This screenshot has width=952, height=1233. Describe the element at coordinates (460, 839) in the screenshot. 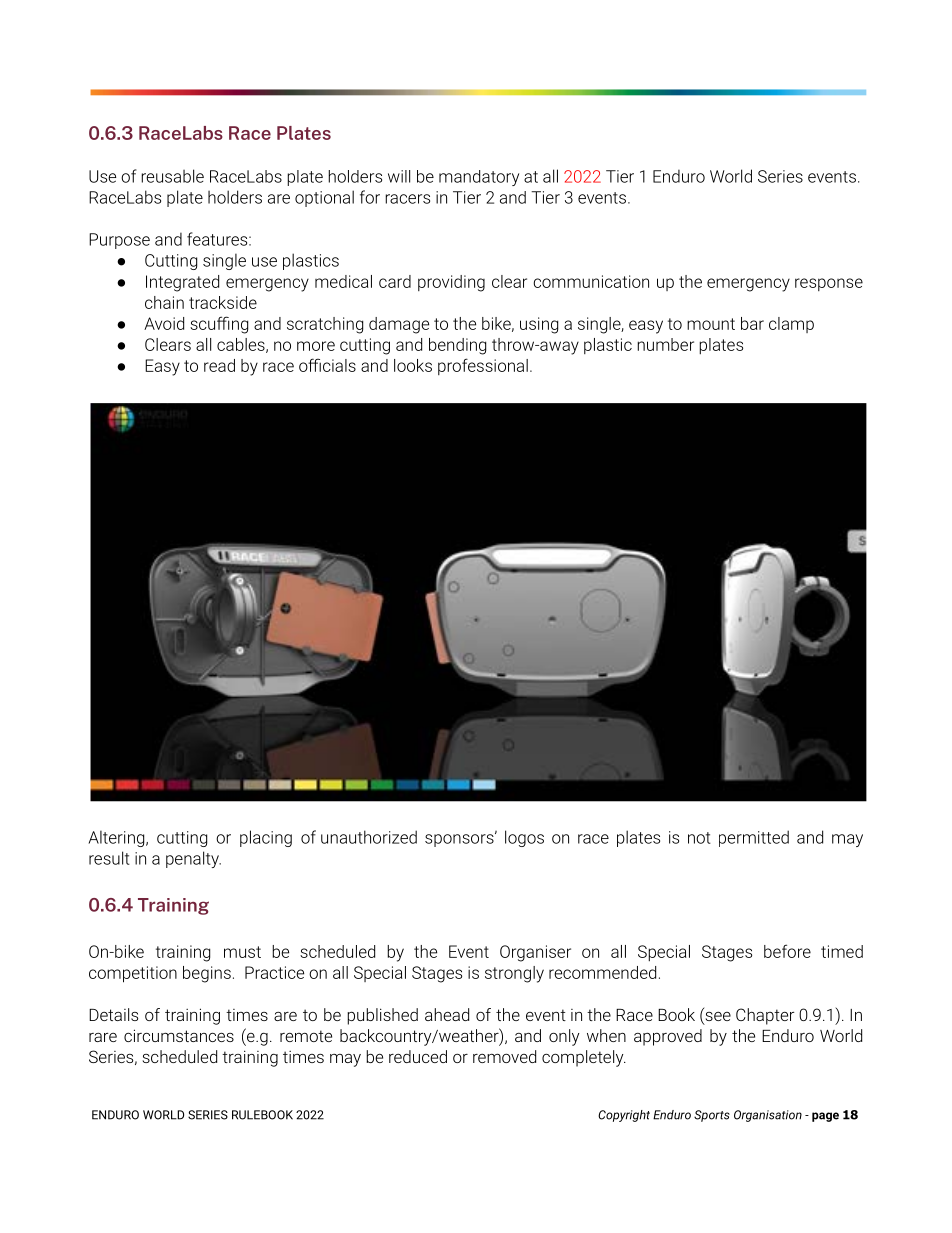

I see `sponsors` at that location.
